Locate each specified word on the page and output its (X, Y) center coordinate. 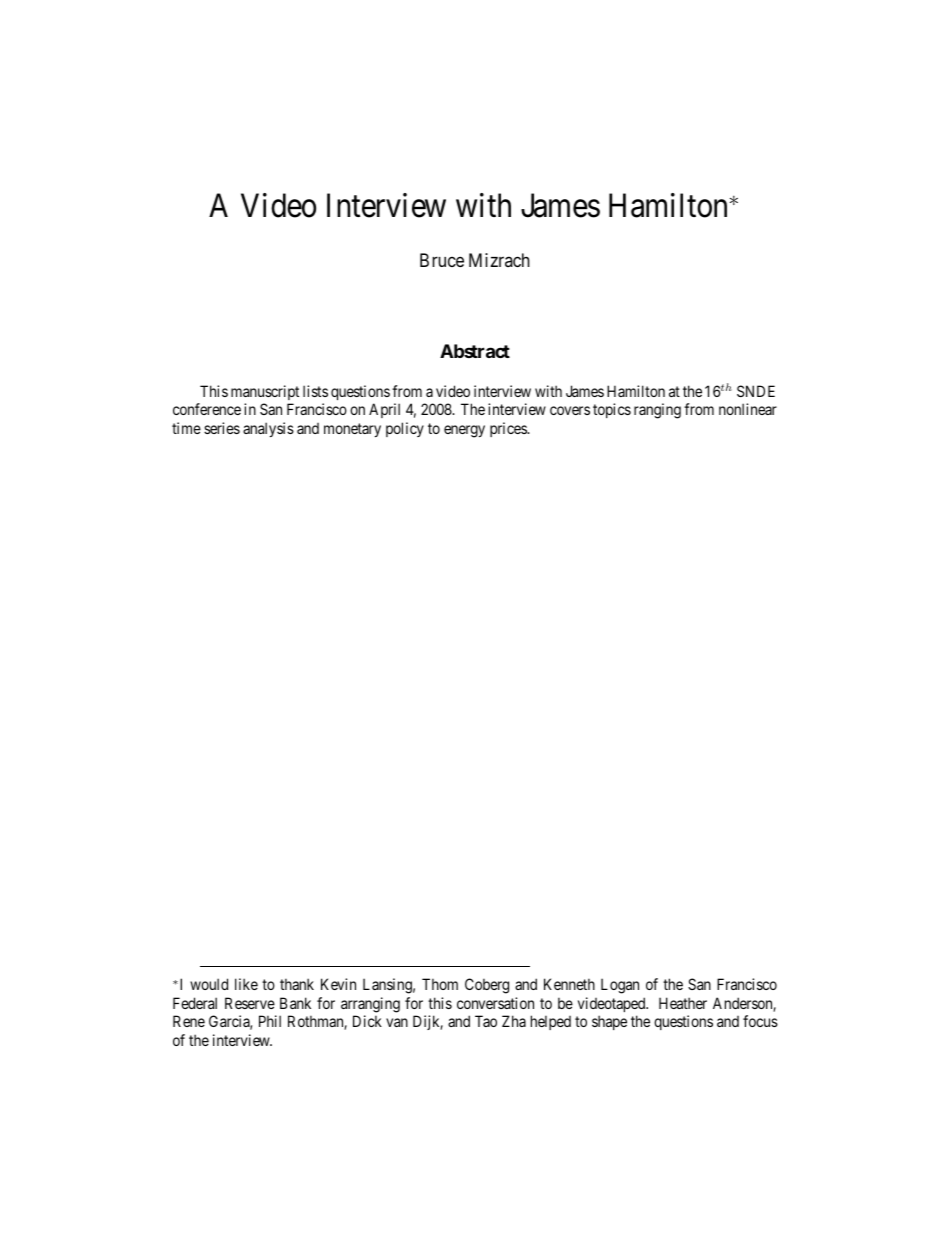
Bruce (442, 260)
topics (612, 410)
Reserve (250, 1003)
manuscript (265, 392)
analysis (268, 429)
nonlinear (748, 409)
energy (464, 431)
